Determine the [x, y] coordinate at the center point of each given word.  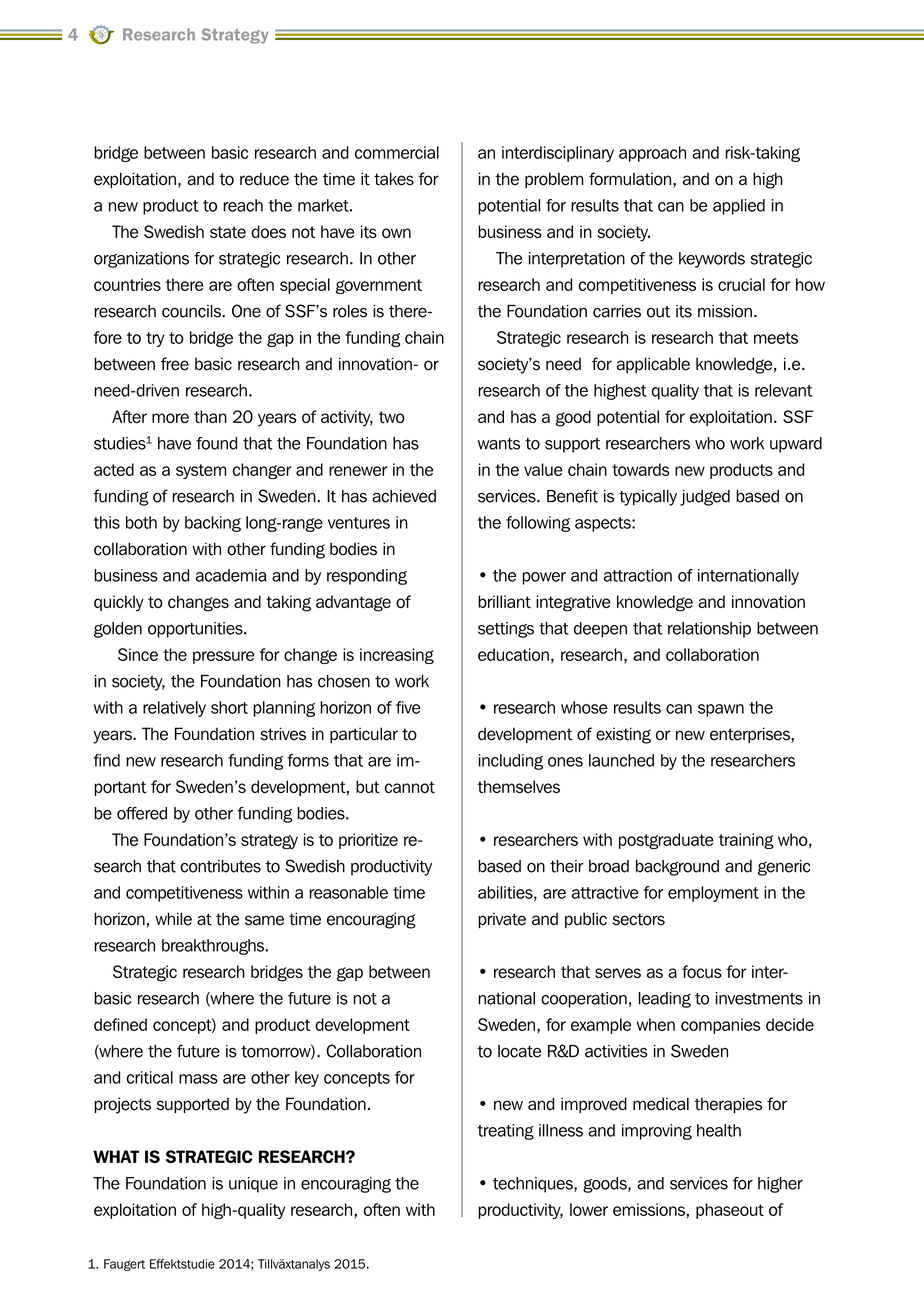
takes [394, 179]
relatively [174, 709]
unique [253, 1185]
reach [243, 205]
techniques [534, 1185]
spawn [721, 710]
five [408, 707]
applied [739, 207]
